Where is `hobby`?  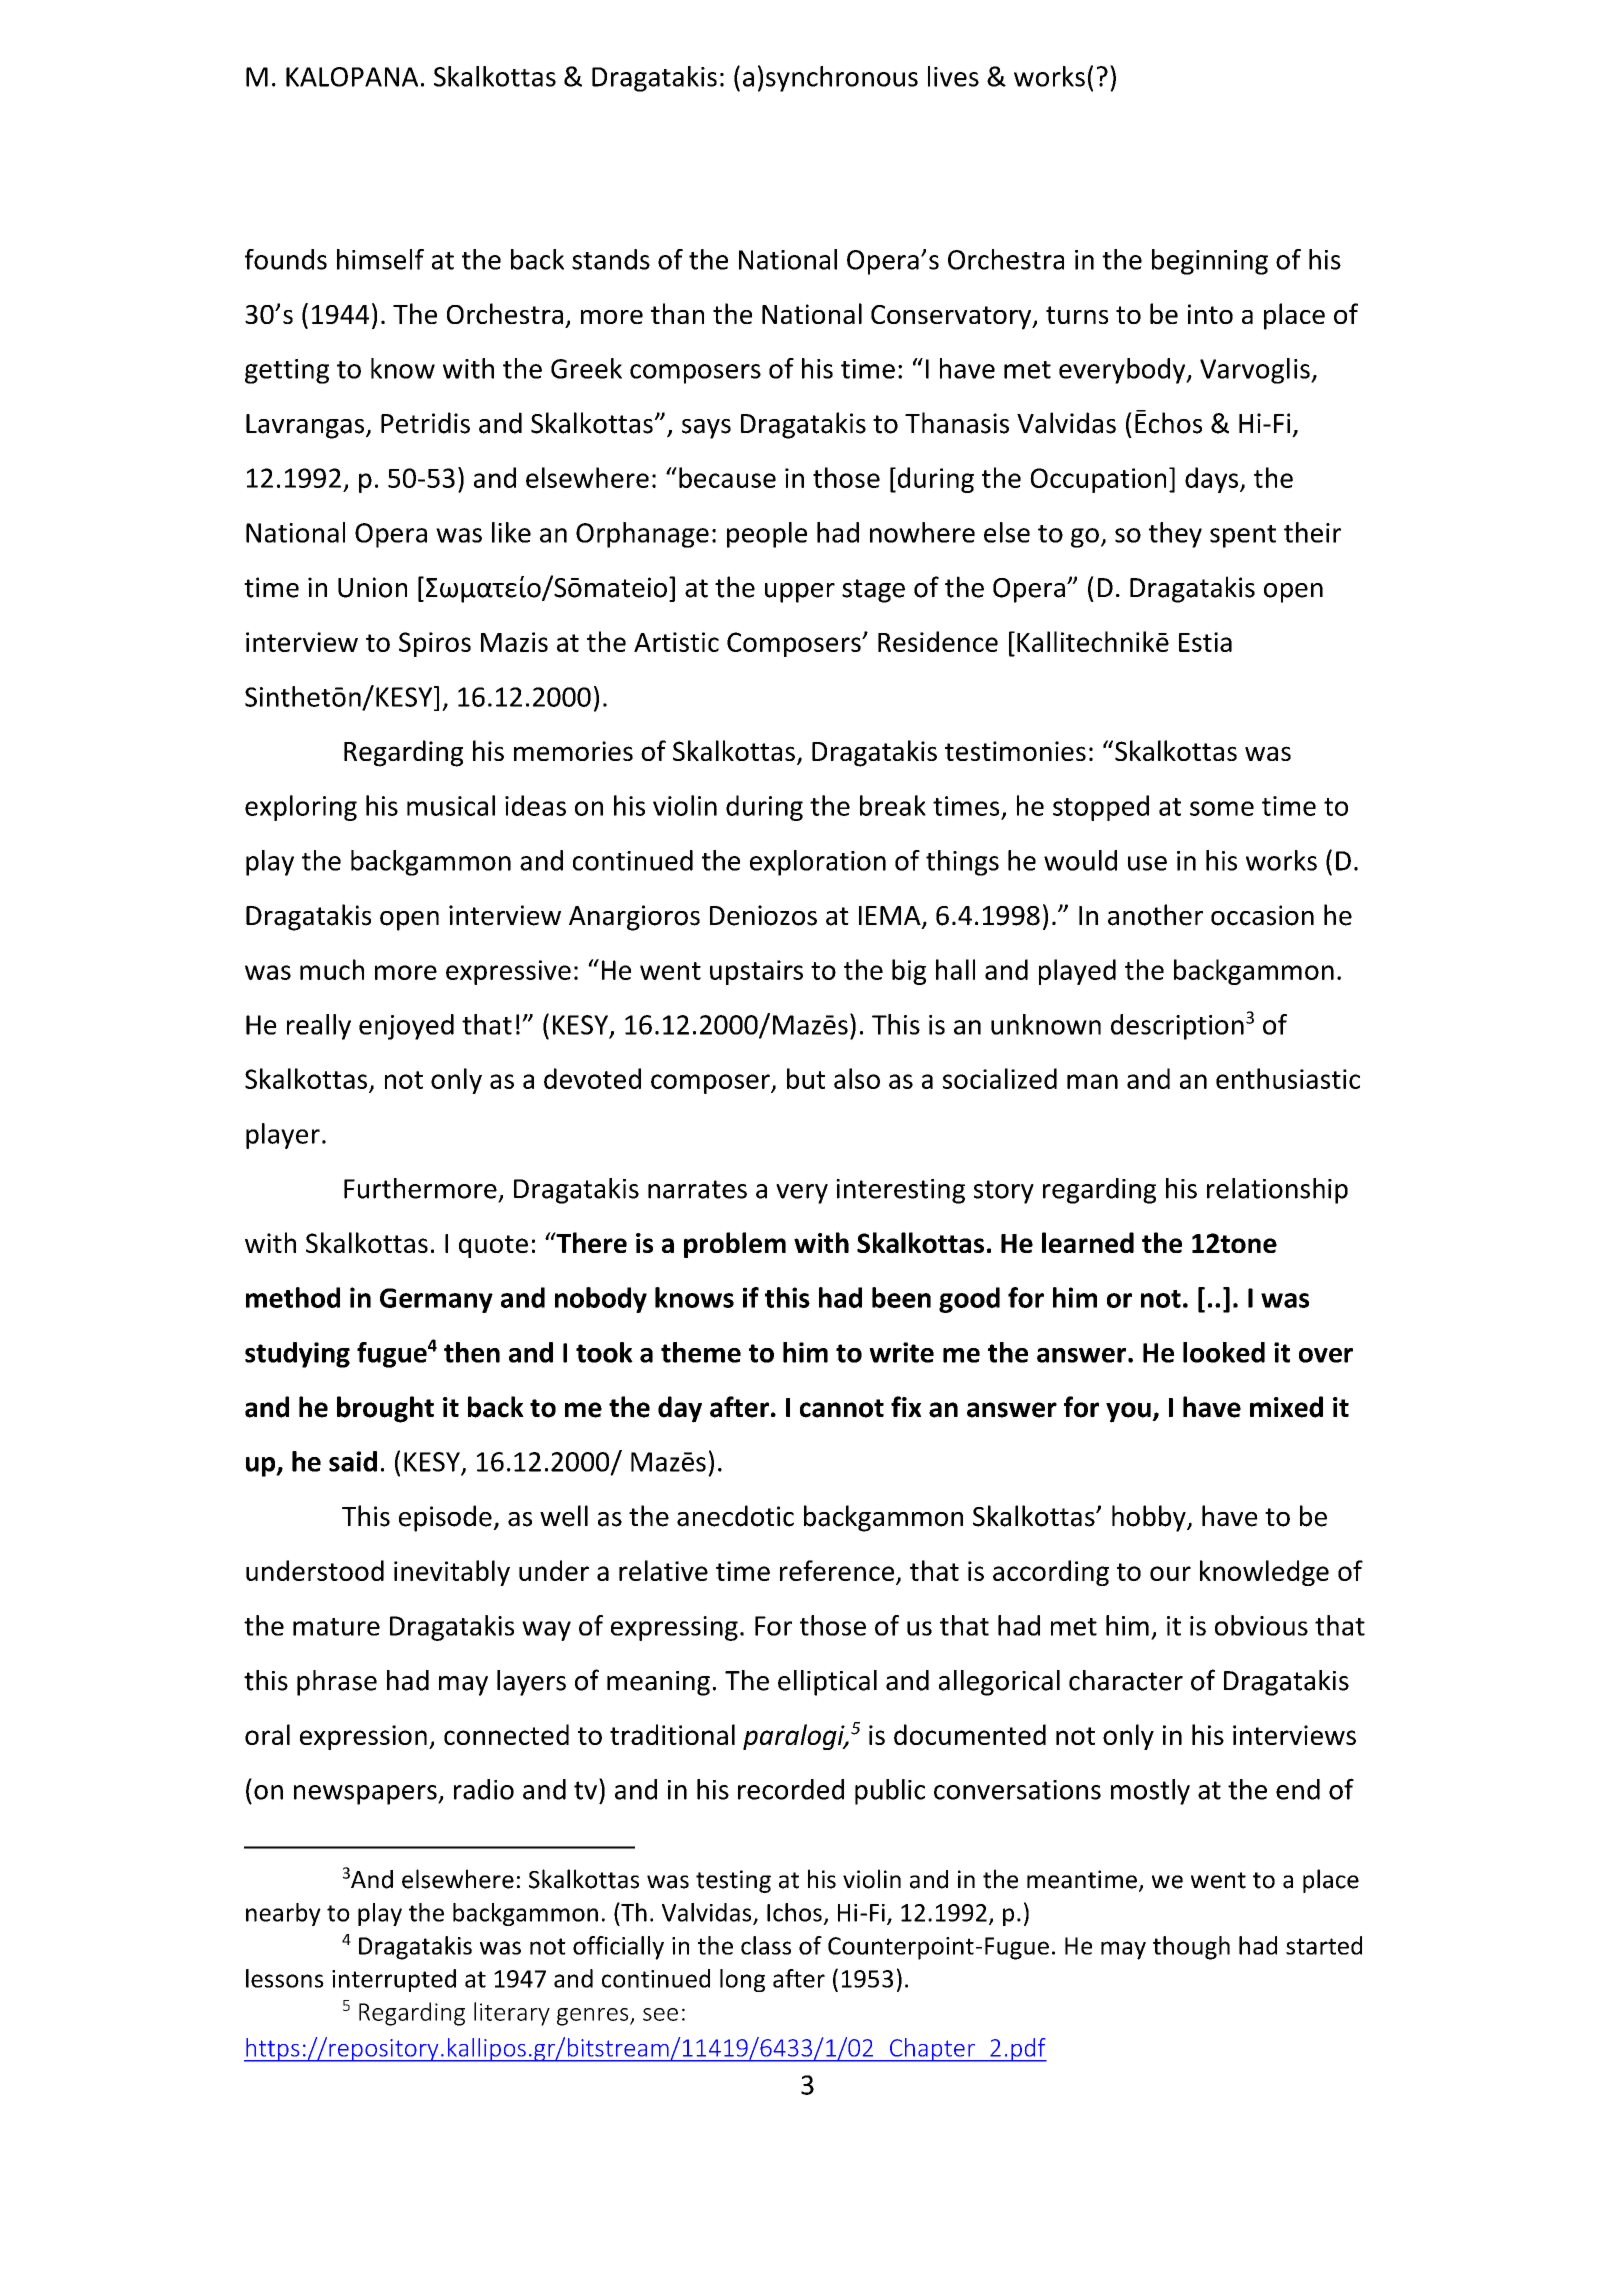
hobby is located at coordinates (1150, 1518).
